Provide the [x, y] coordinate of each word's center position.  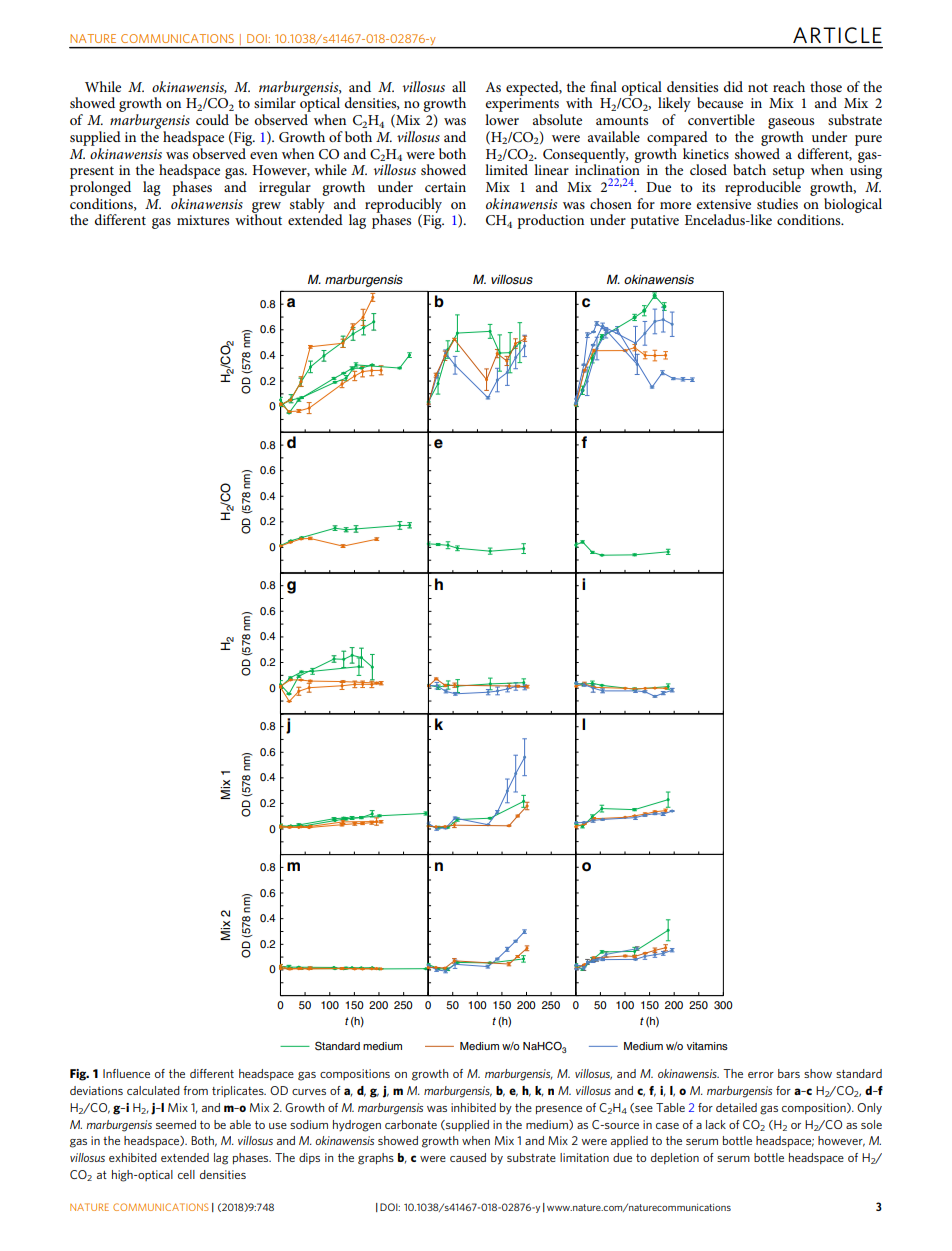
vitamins [707, 1046]
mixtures [203, 220]
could [212, 119]
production [550, 221]
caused [468, 1157]
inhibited [473, 1107]
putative [654, 222]
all [459, 86]
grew [266, 208]
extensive [724, 204]
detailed [736, 1107]
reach [789, 86]
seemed [176, 1124]
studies [777, 203]
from [195, 1090]
